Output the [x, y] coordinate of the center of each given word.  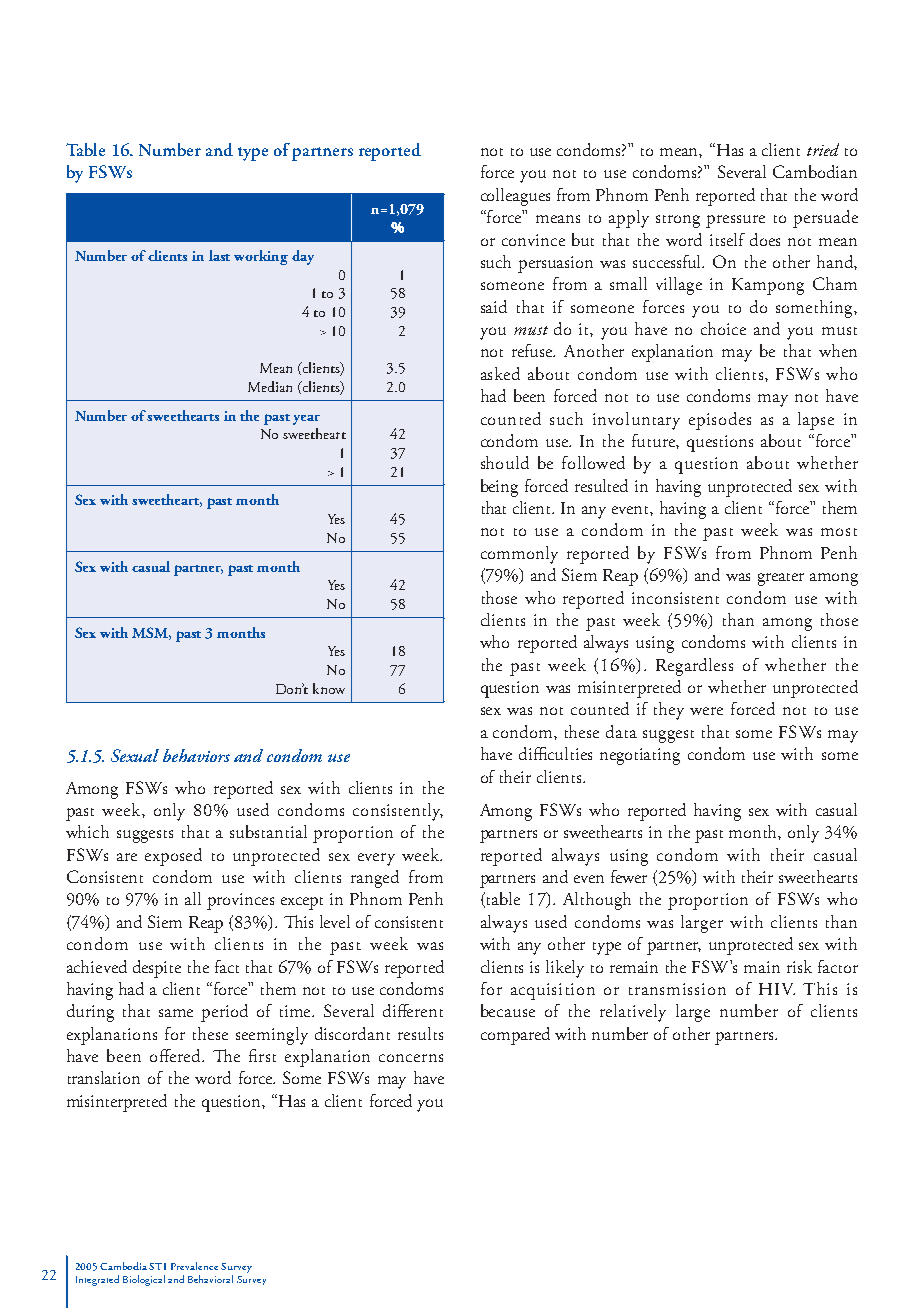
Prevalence [194, 1266]
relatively [633, 1013]
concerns [411, 1058]
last [219, 255]
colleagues [515, 197]
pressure [735, 221]
